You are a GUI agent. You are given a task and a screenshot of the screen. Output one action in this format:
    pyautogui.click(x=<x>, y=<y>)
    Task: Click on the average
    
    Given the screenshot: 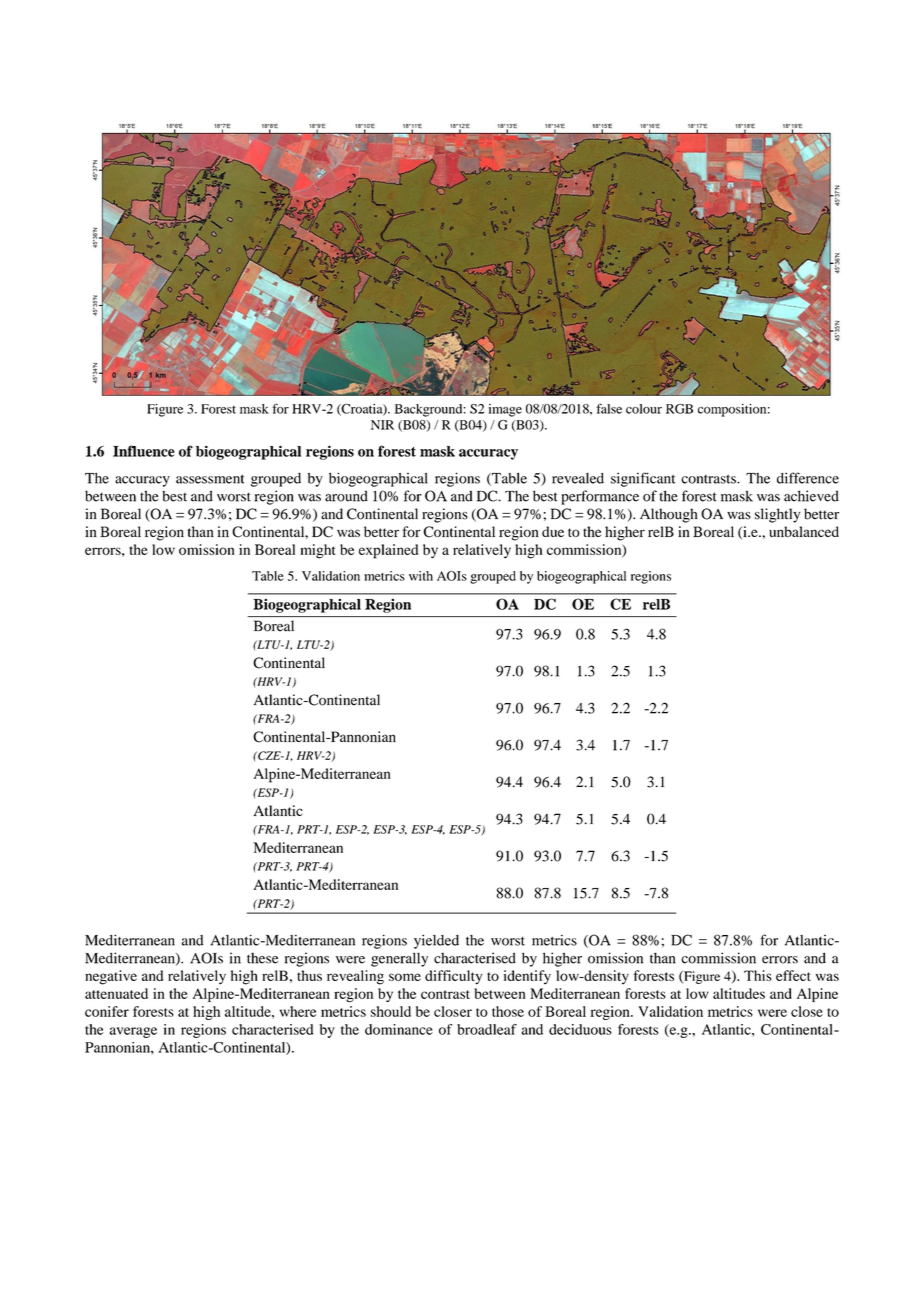 What is the action you would take?
    pyautogui.click(x=133, y=1032)
